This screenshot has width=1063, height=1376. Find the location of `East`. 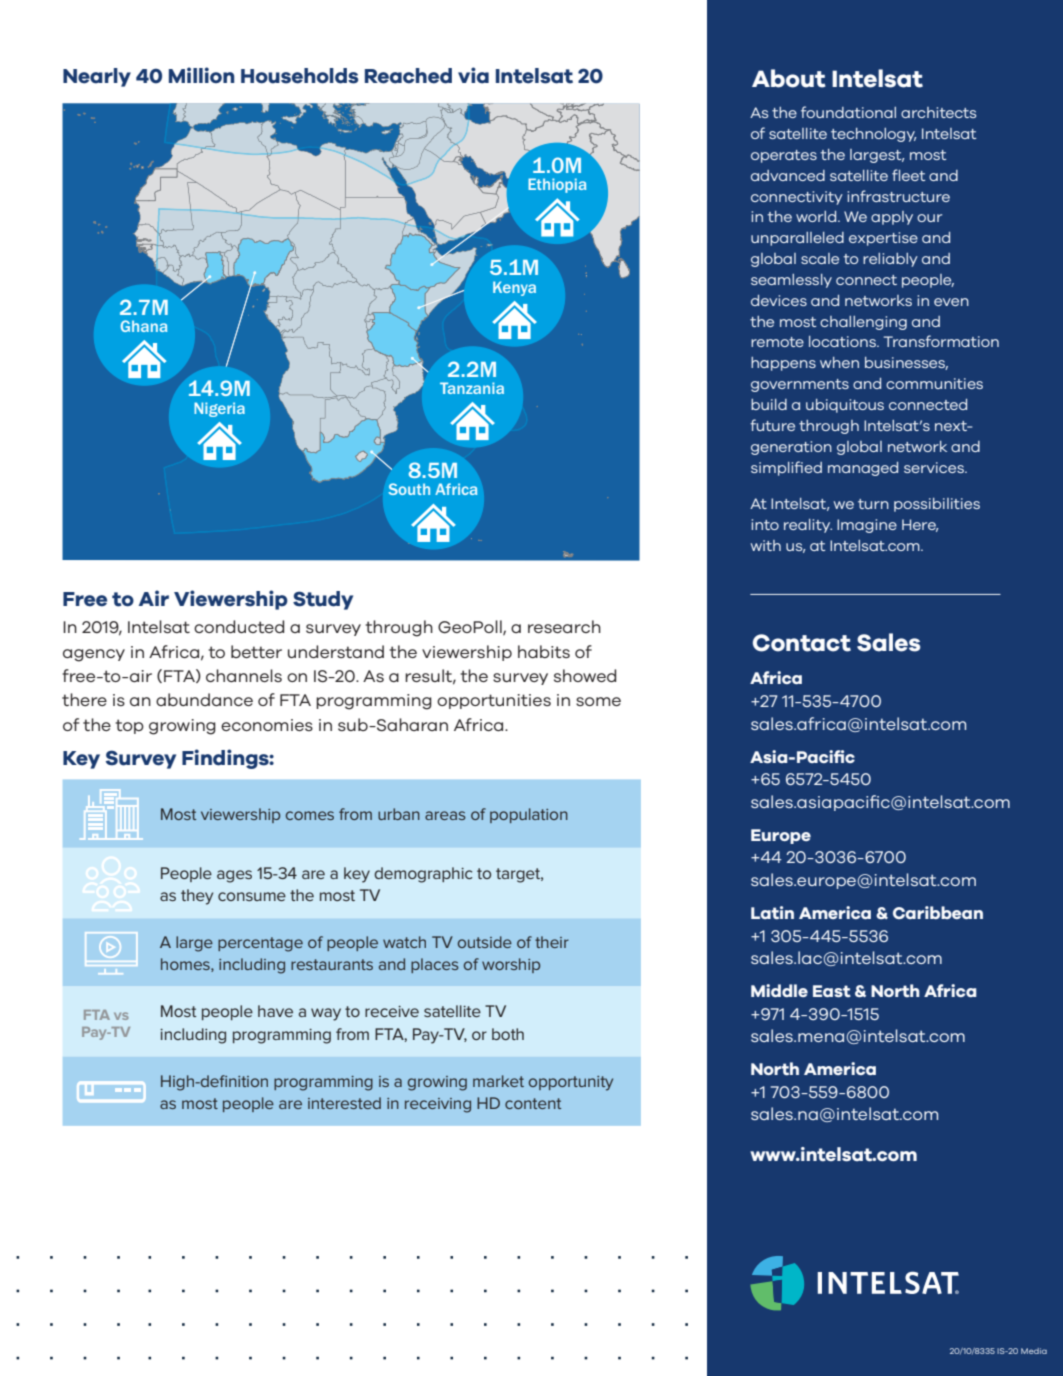

East is located at coordinates (832, 991).
